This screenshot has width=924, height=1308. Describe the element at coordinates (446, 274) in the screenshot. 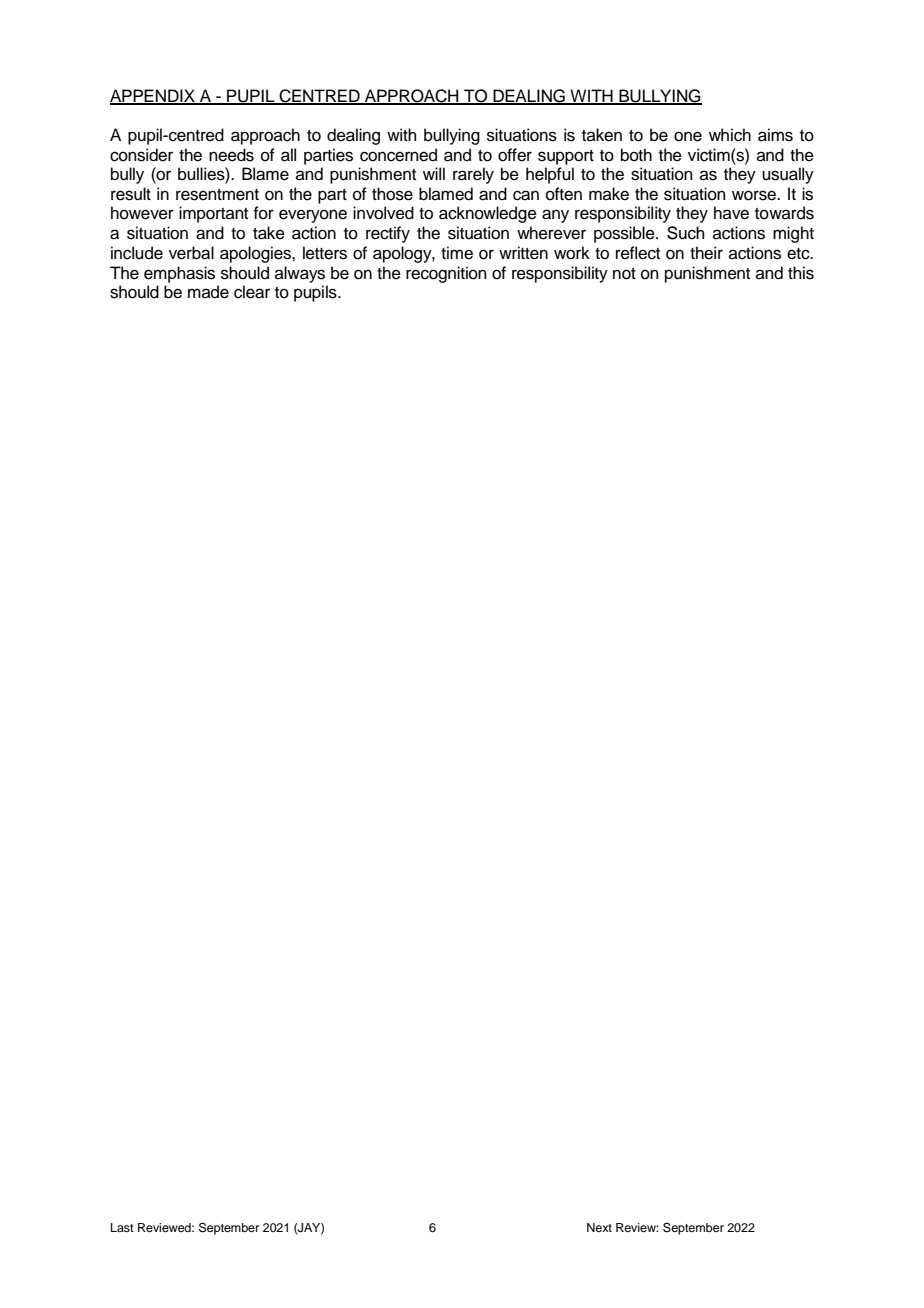

I see `recognition` at that location.
